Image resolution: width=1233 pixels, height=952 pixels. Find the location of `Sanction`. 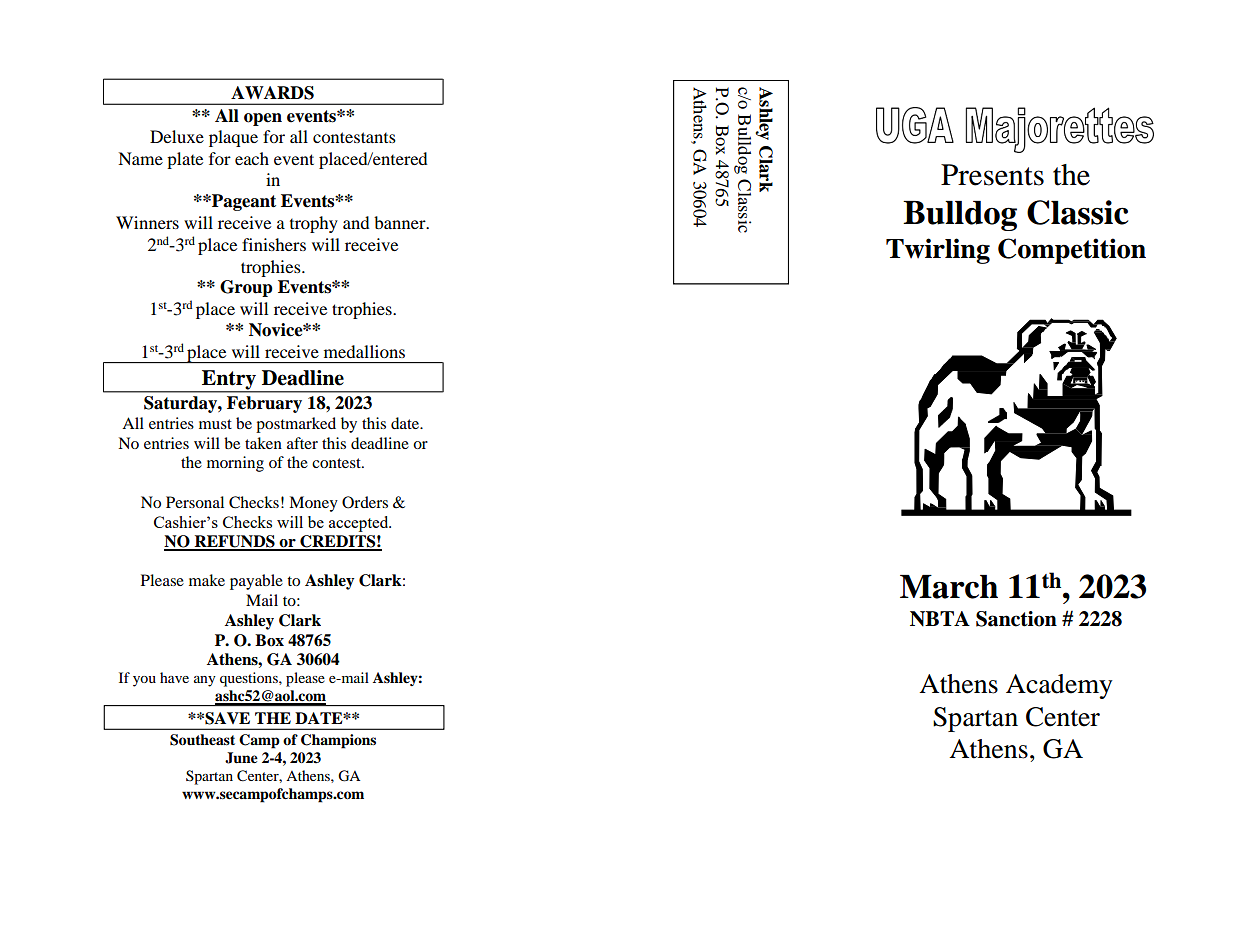

Sanction is located at coordinates (1016, 619).
